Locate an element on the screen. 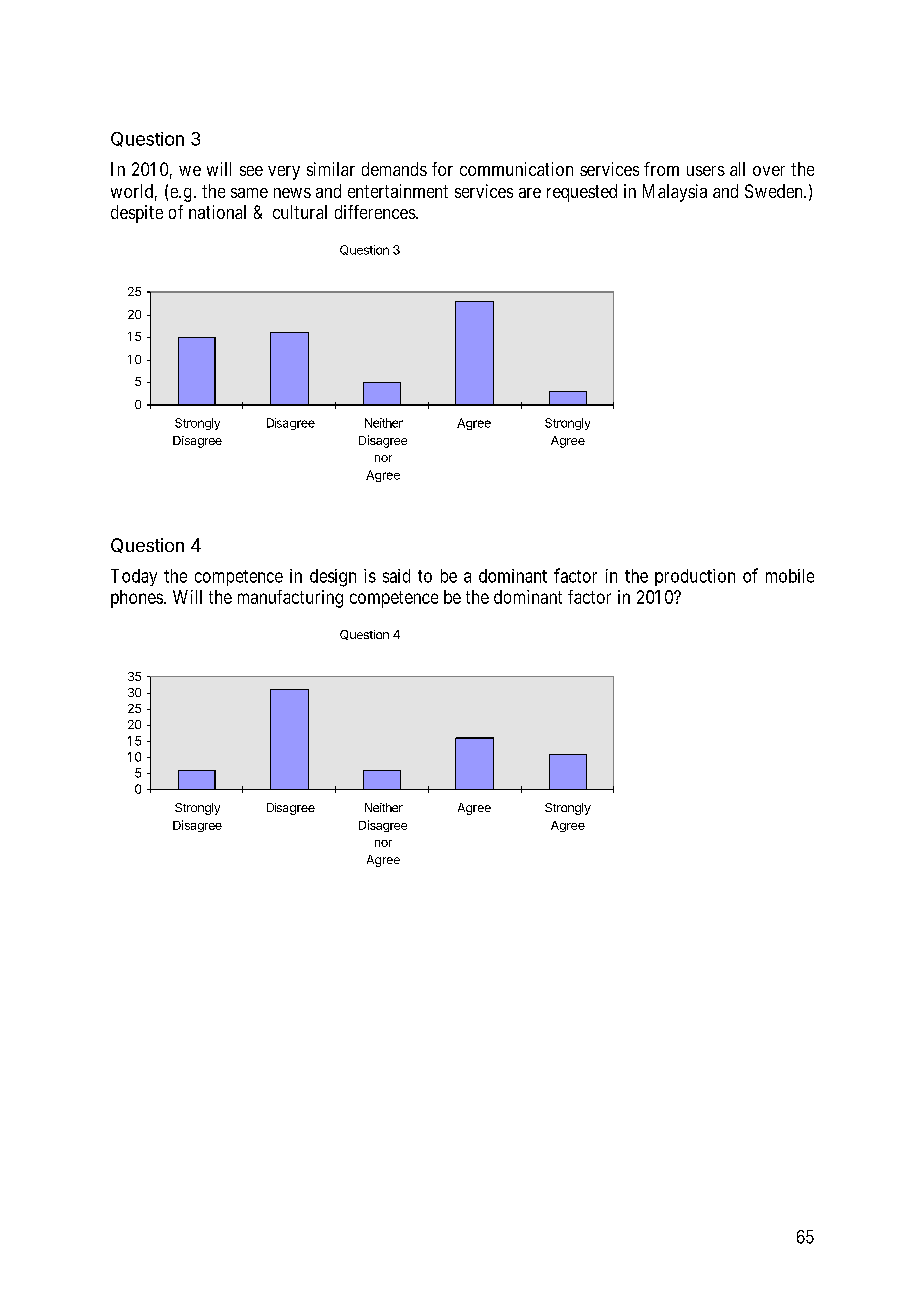 The image size is (924, 1308). same is located at coordinates (249, 193).
